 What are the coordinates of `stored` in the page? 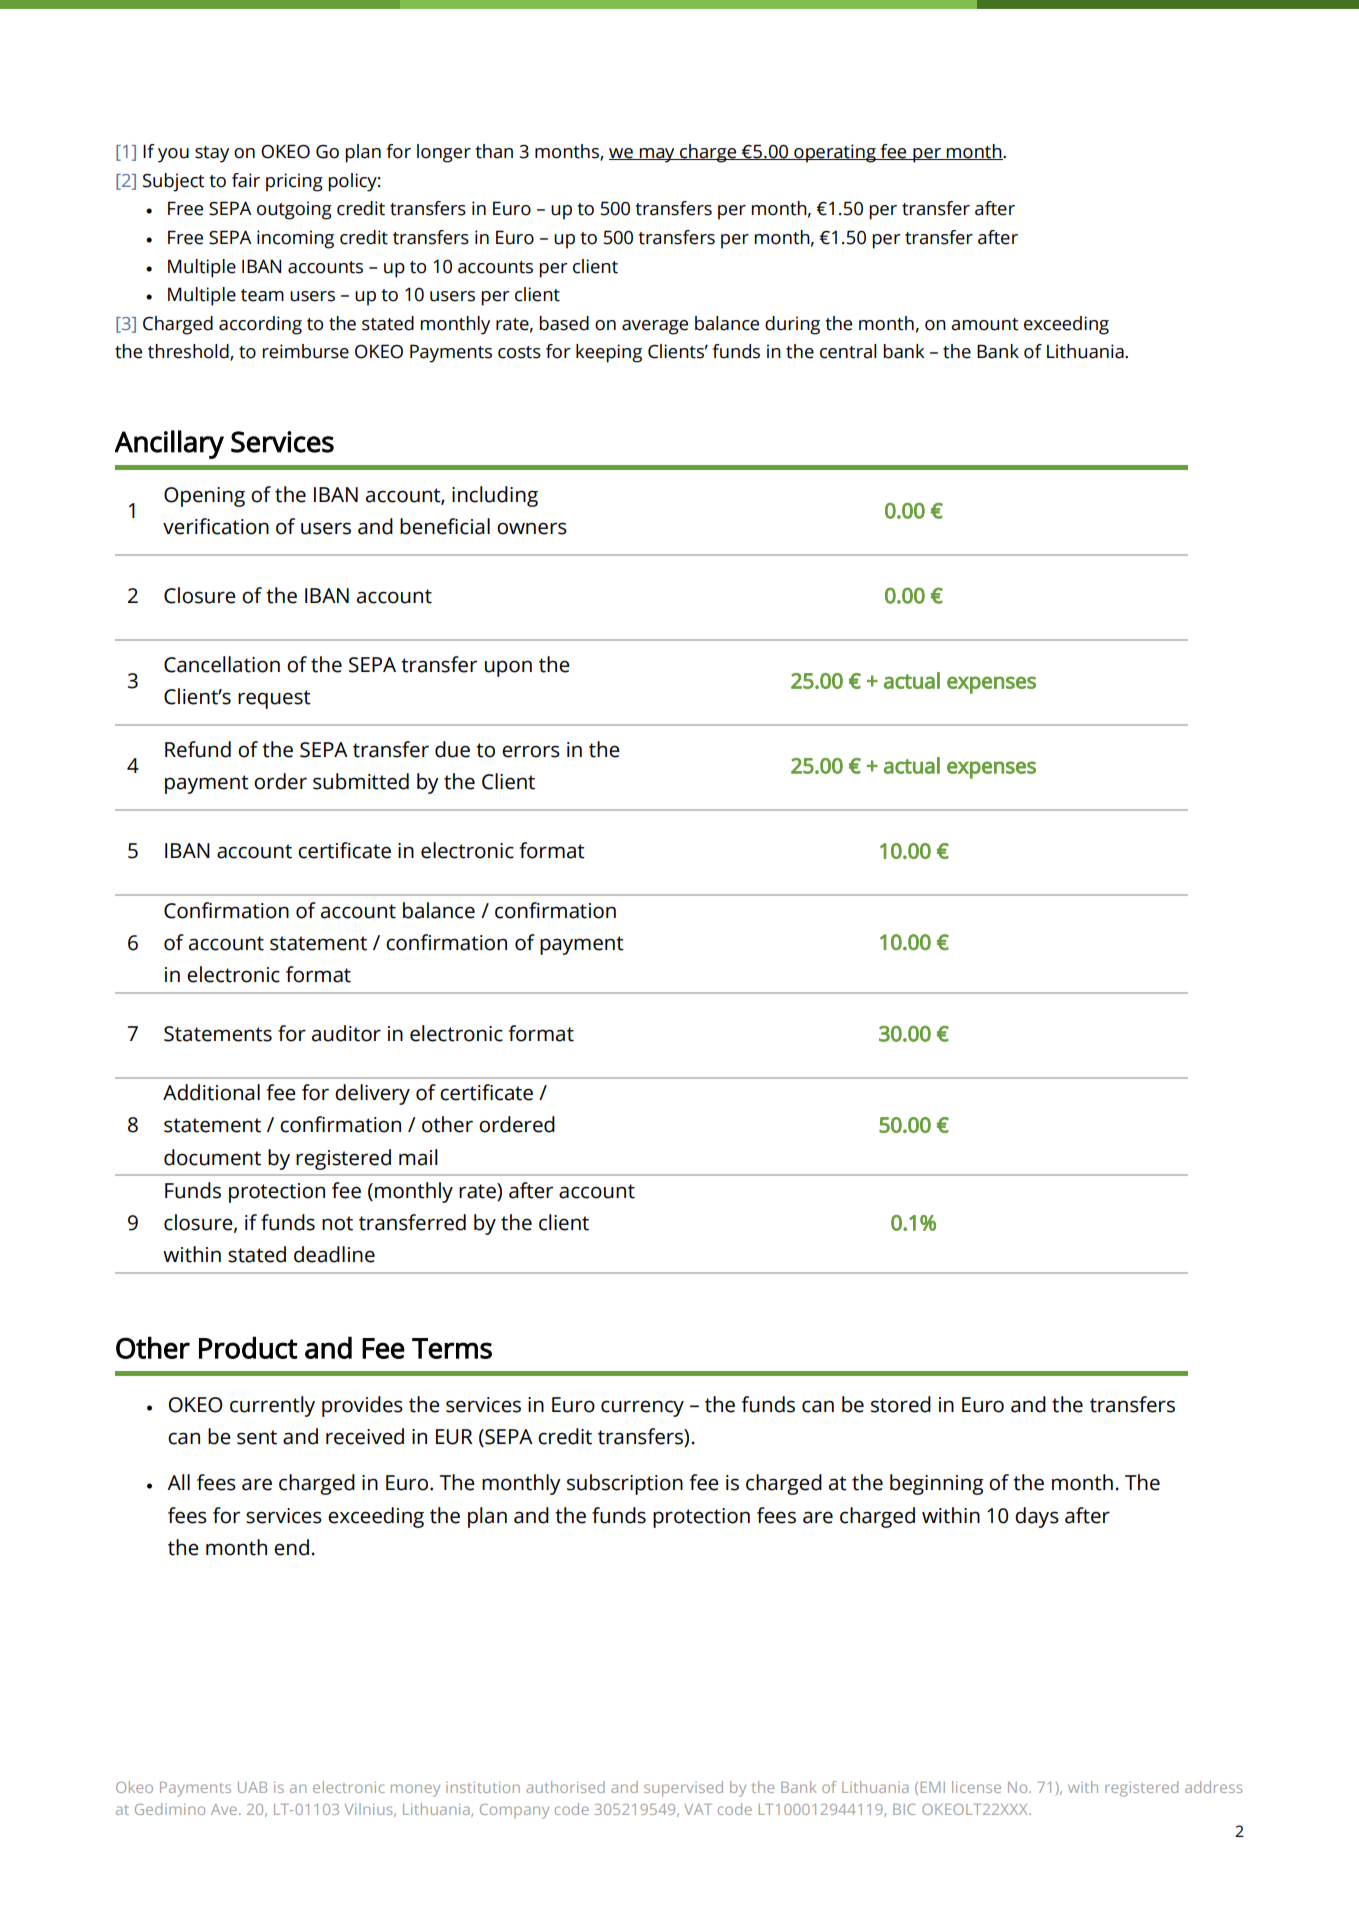 It's located at (901, 1404).
